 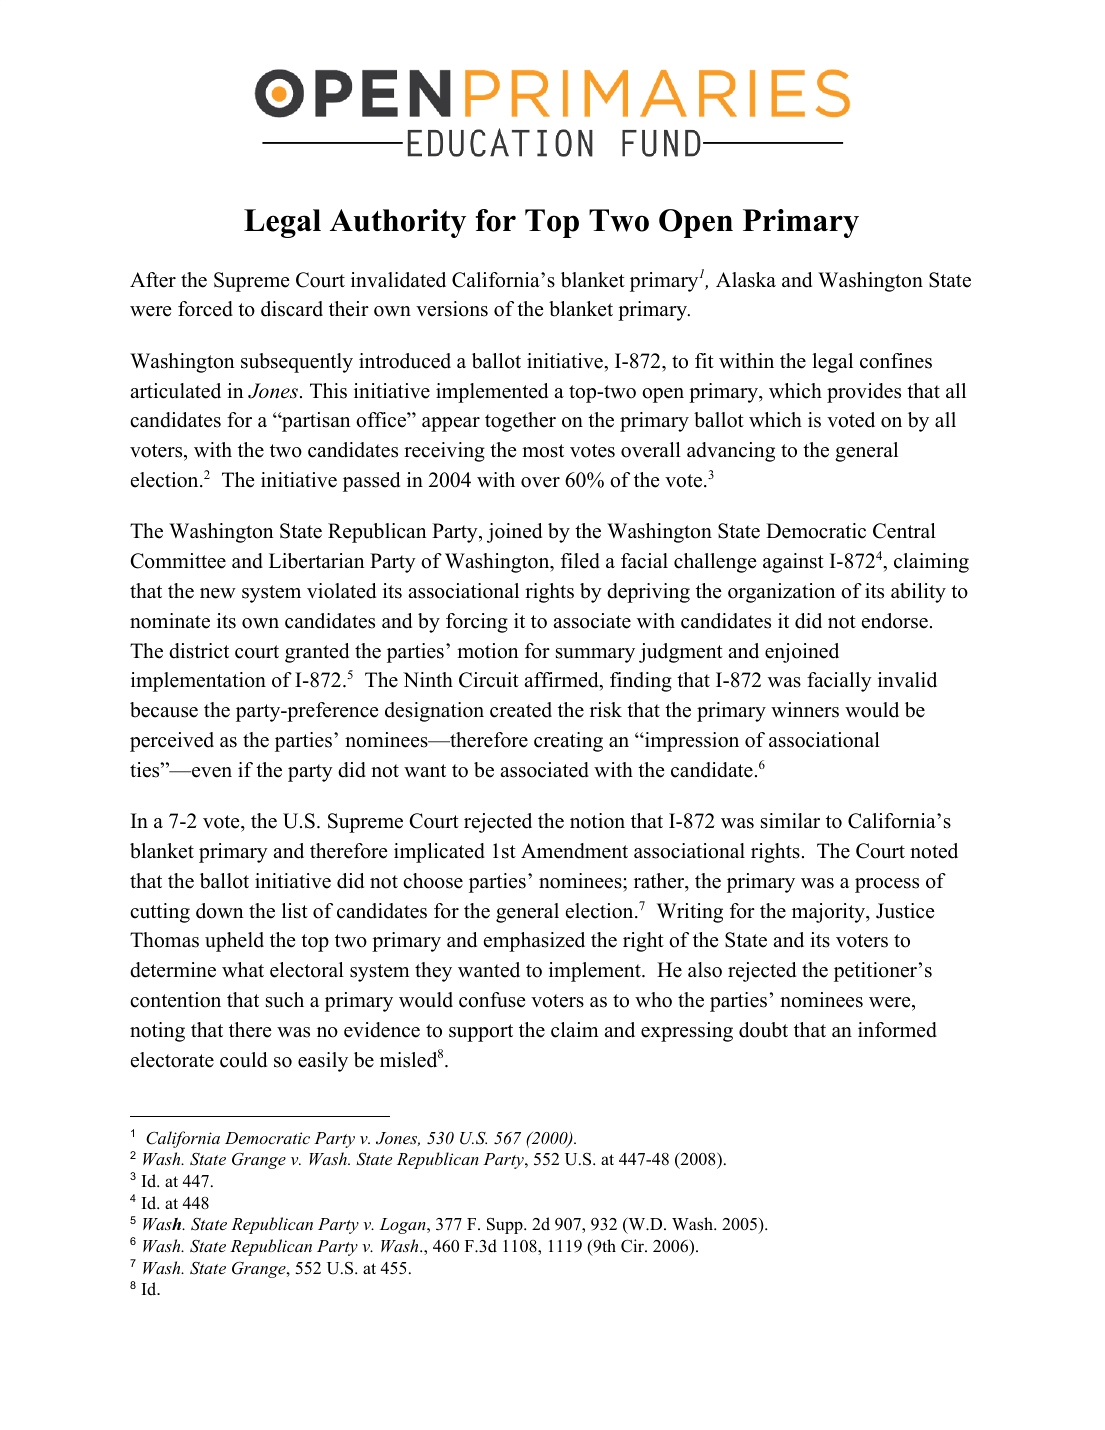 What do you see at coordinates (790, 821) in the screenshot?
I see `similar` at bounding box center [790, 821].
